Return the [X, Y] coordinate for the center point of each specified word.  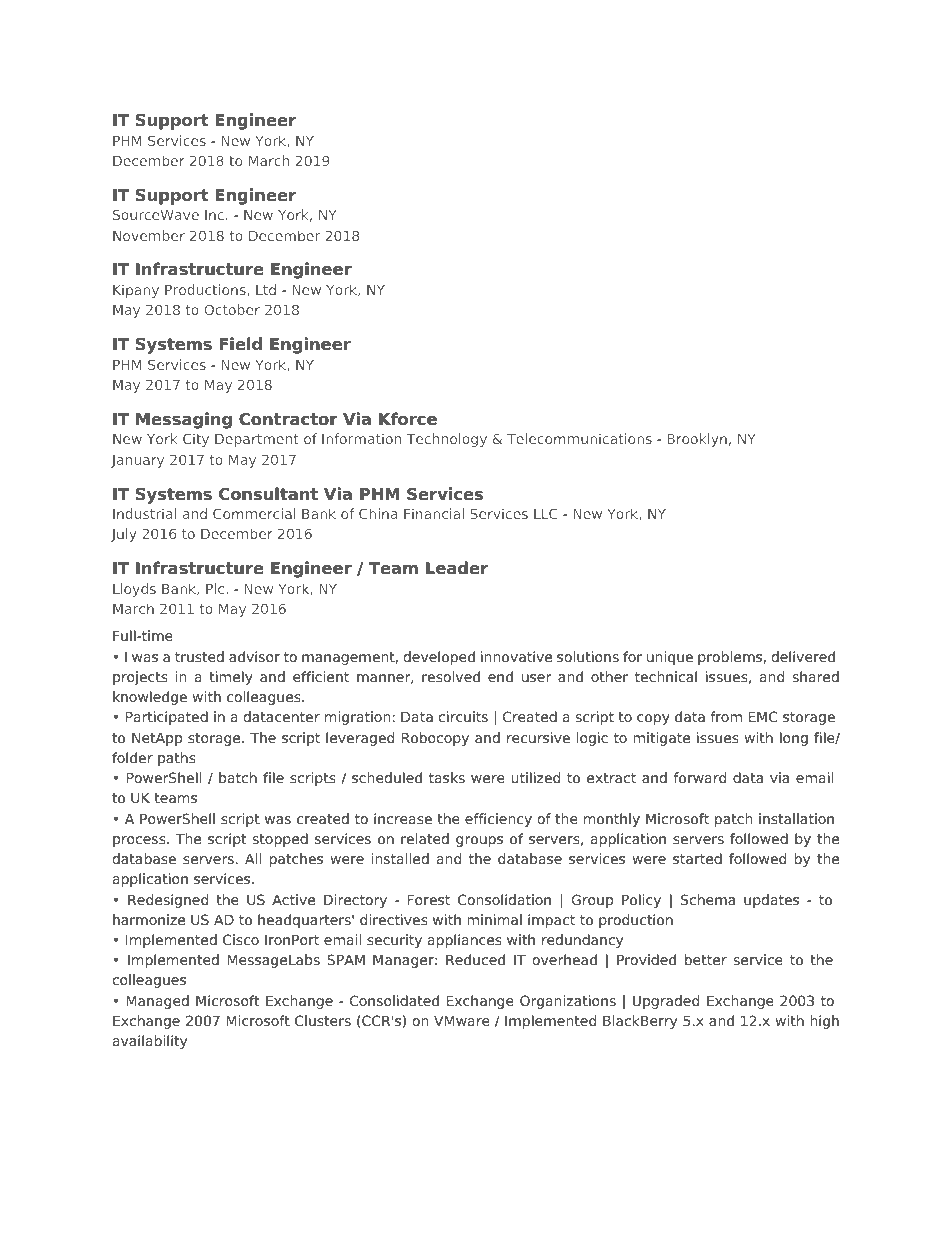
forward [700, 777]
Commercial [254, 513]
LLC [546, 513]
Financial [434, 513]
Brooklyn [697, 440]
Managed [158, 1002]
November [149, 235]
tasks [447, 777]
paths [177, 759]
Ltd [266, 289]
